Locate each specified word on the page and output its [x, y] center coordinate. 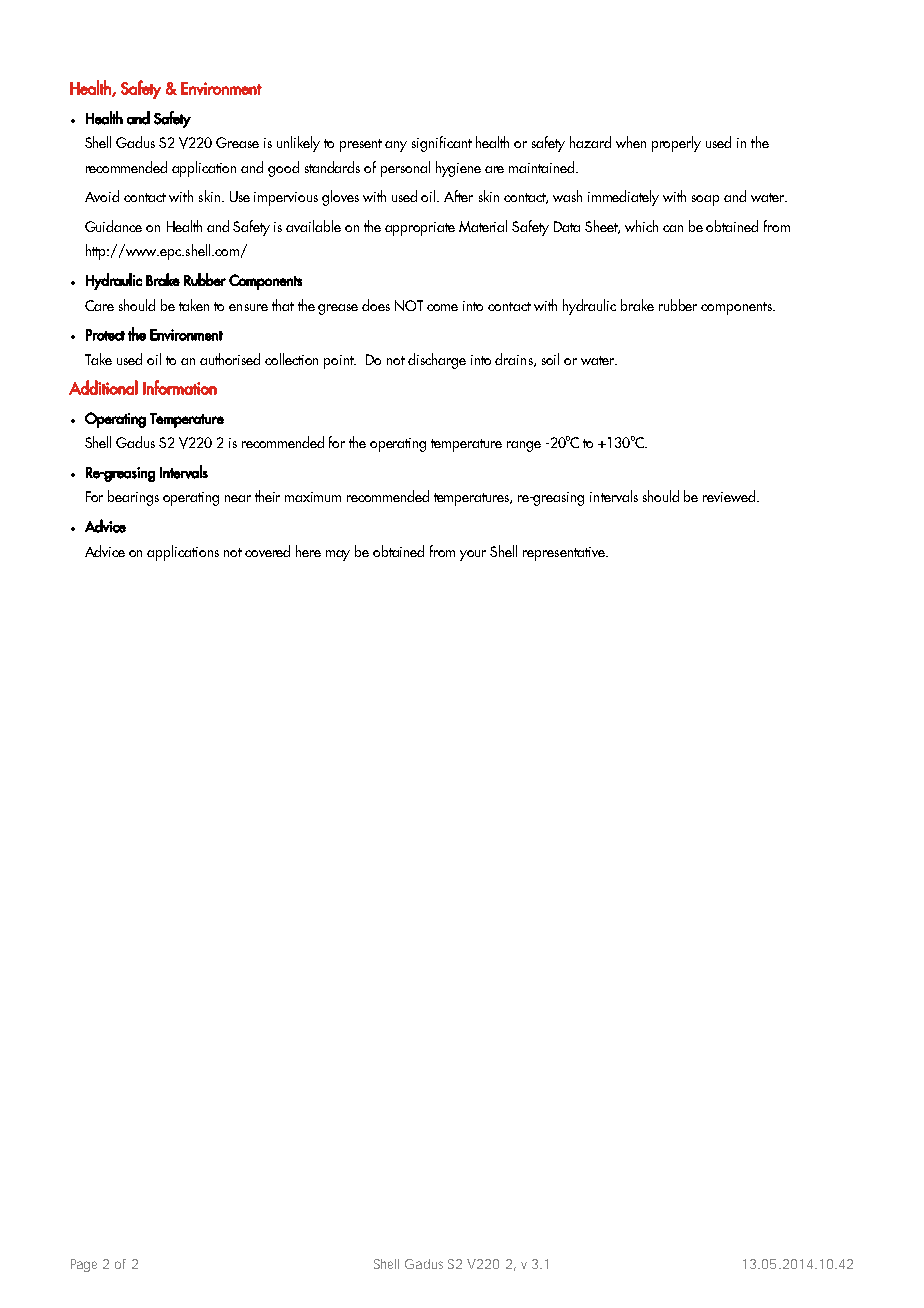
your [473, 555]
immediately [623, 198]
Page [84, 1265]
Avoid [102, 196]
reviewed [730, 496]
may [338, 555]
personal [405, 169]
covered [267, 551]
